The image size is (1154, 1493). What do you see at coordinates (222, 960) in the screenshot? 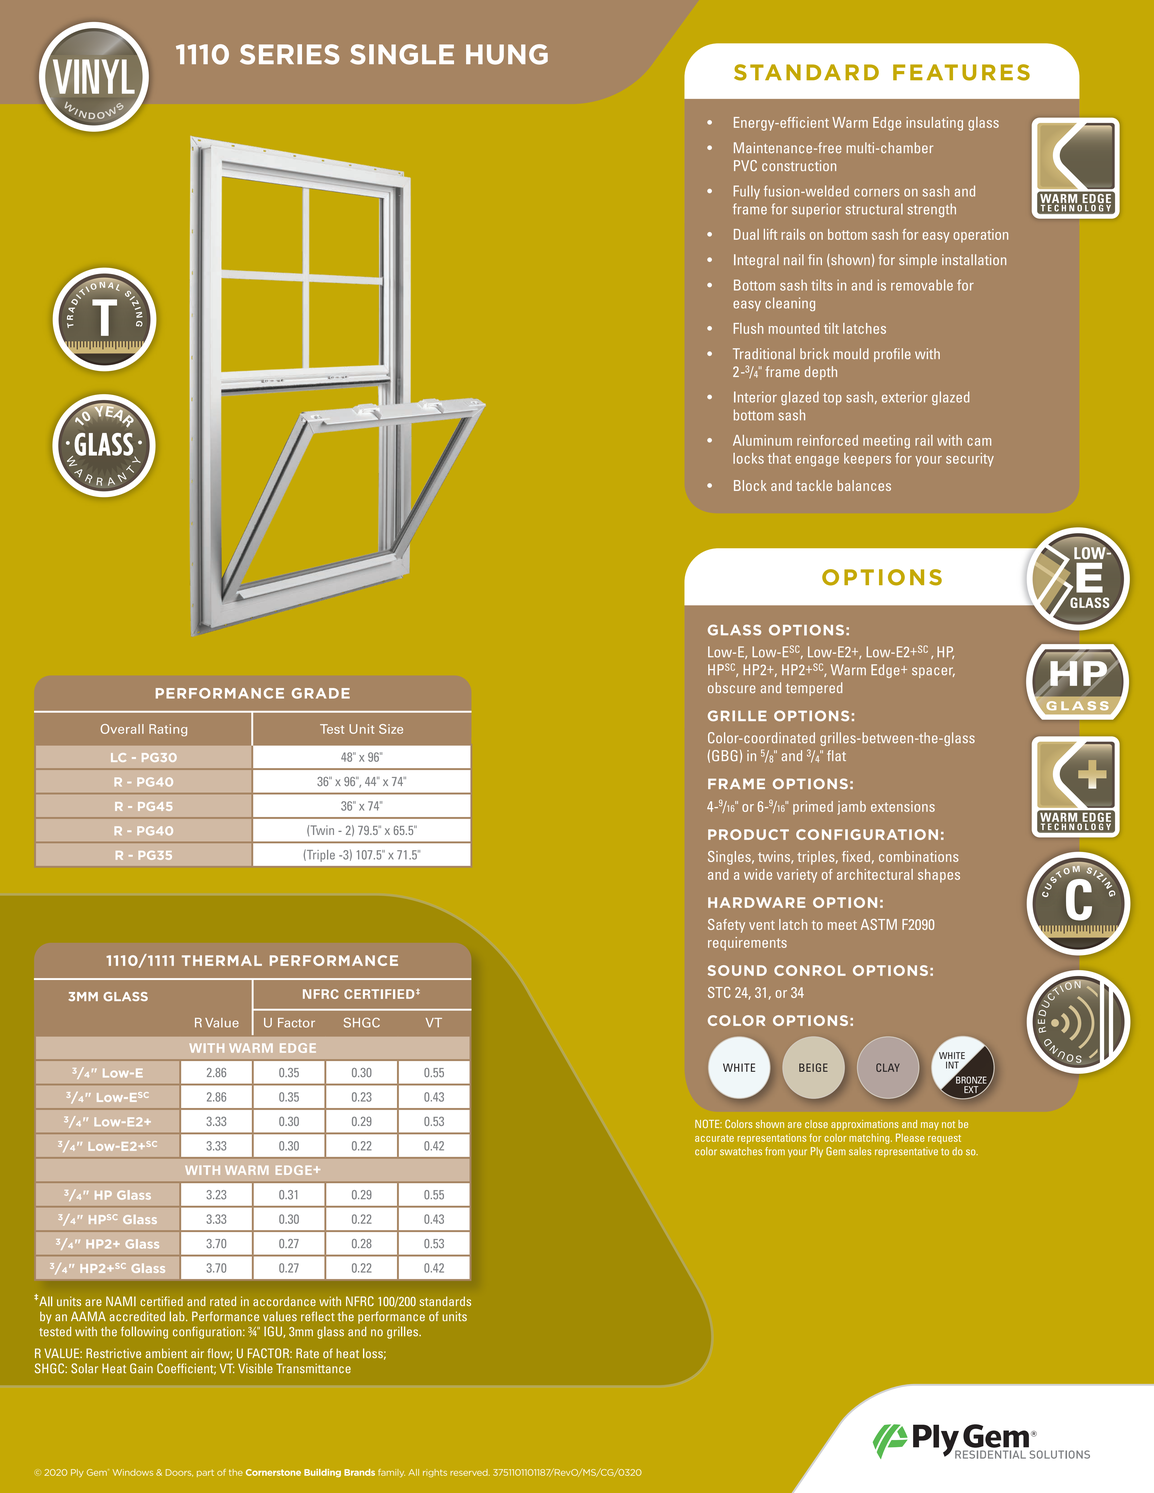
I see `THERMAL` at bounding box center [222, 960].
